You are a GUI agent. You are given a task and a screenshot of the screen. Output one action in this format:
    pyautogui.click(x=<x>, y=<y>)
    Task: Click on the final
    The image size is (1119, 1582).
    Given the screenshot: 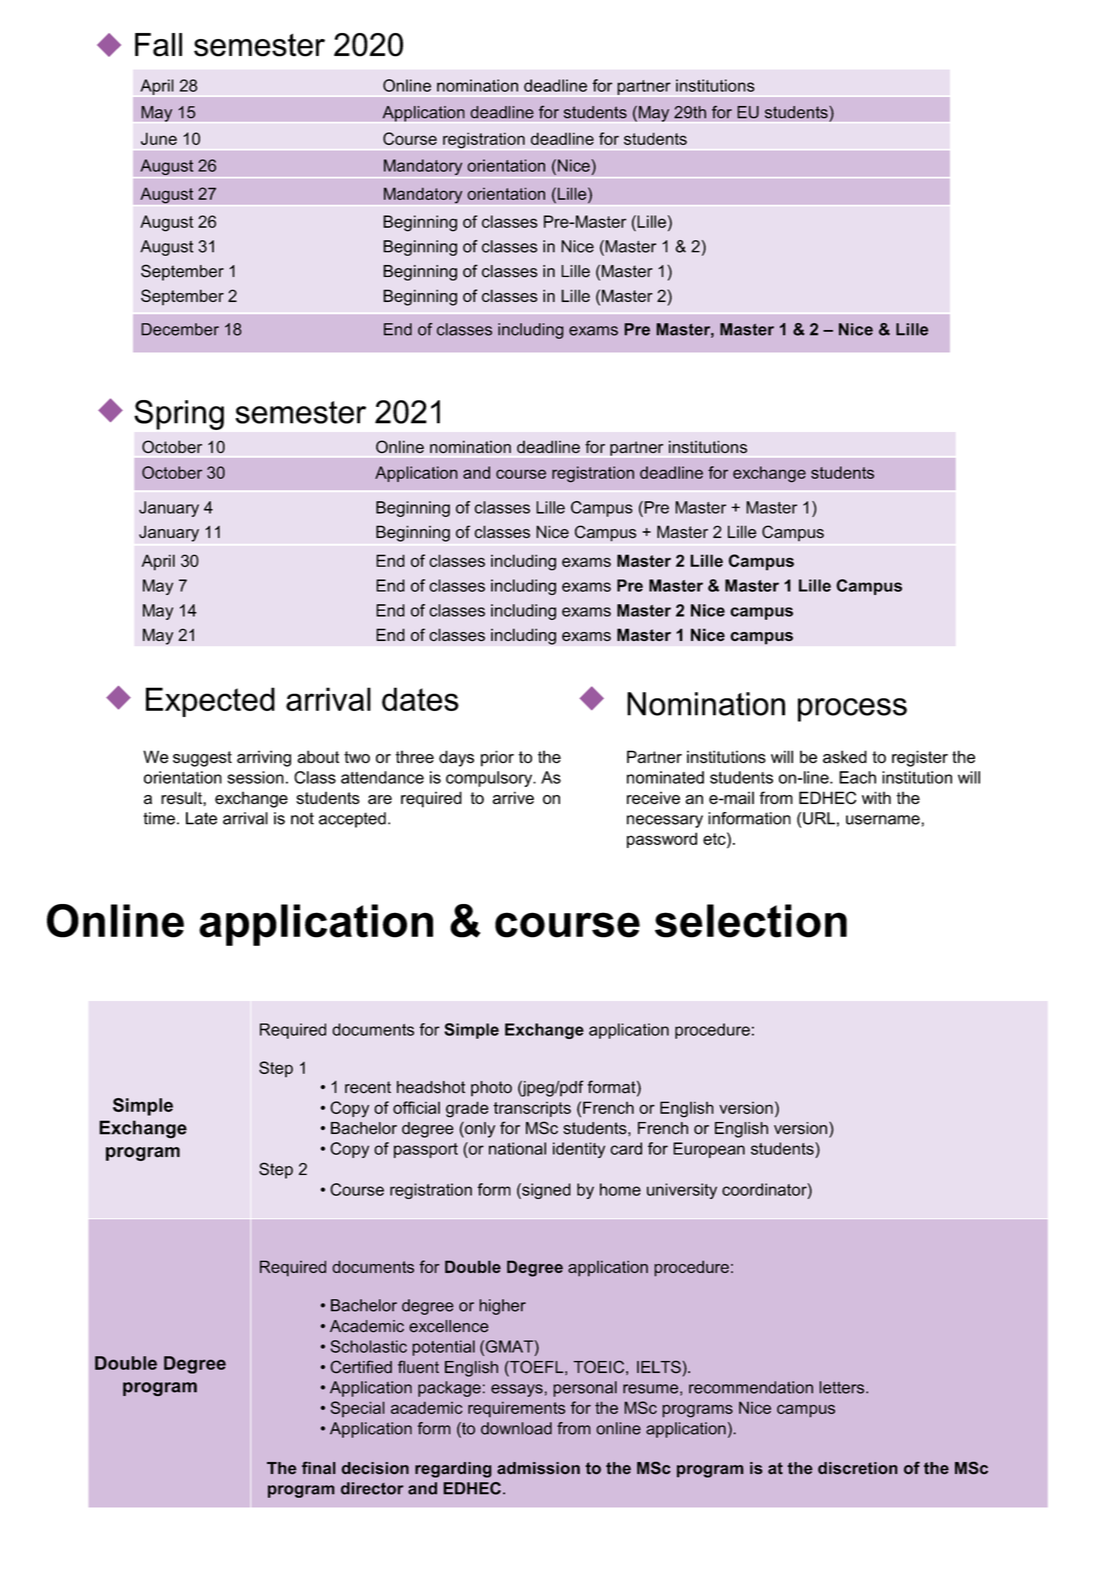 What is the action you would take?
    pyautogui.click(x=319, y=1468)
